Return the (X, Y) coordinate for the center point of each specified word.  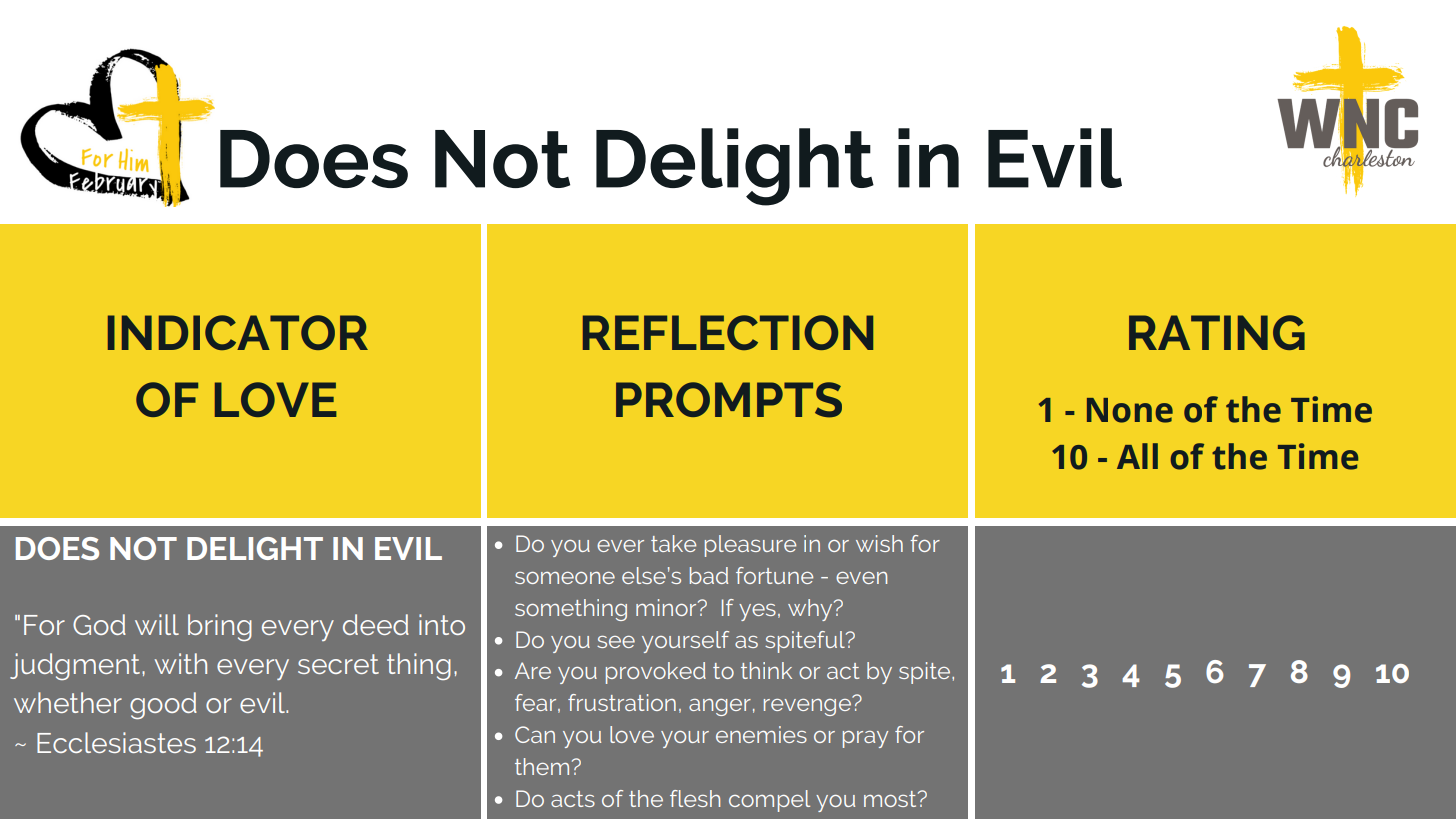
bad (709, 575)
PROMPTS (729, 400)
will (157, 624)
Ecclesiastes (116, 742)
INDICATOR (238, 332)
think (766, 670)
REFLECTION (728, 332)
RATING (1217, 332)
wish (879, 543)
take (673, 543)
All (1137, 456)
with (181, 663)
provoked (656, 673)
